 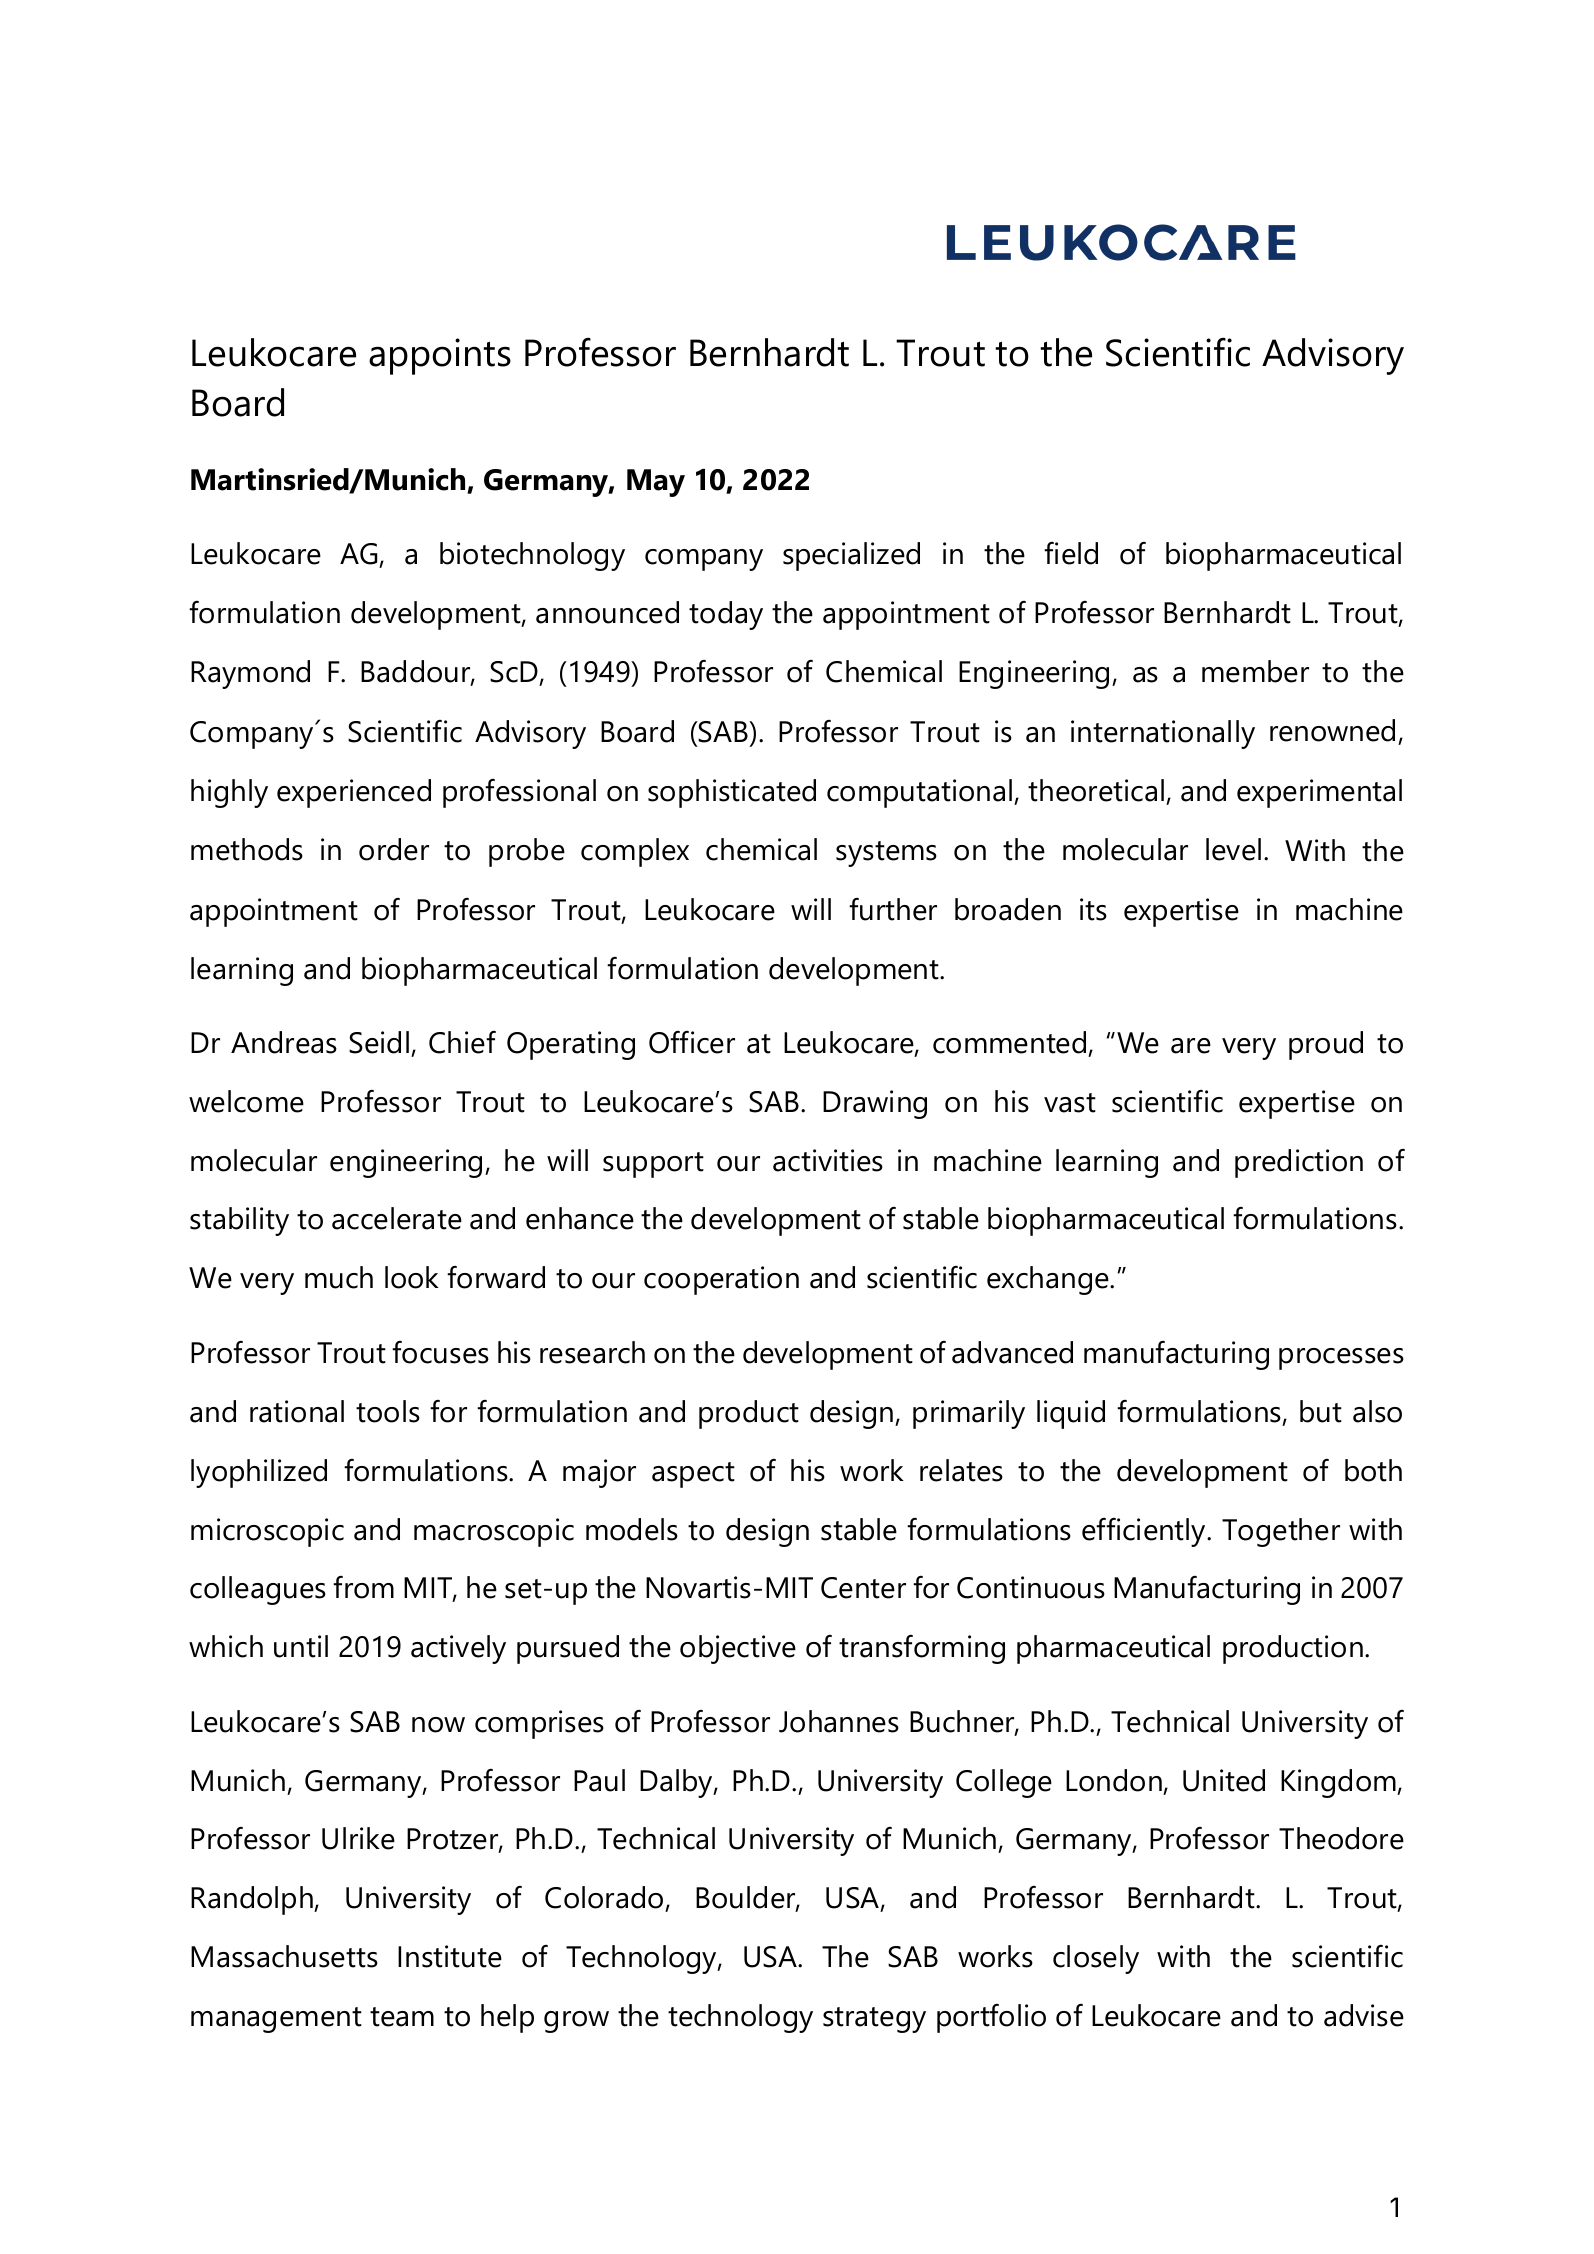 What do you see at coordinates (1364, 2015) in the image?
I see `advise` at bounding box center [1364, 2015].
